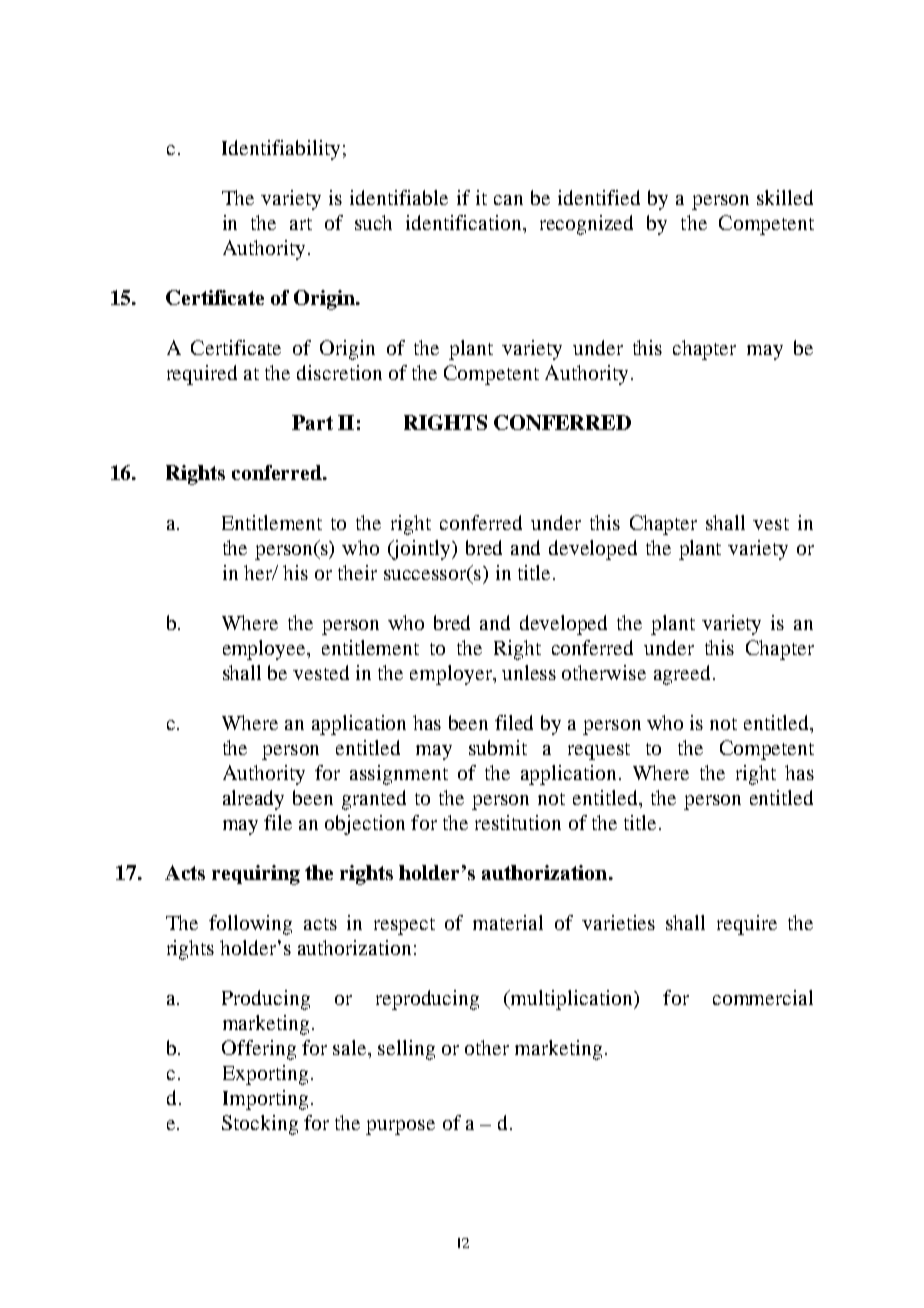 Image resolution: width=924 pixels, height=1308 pixels. I want to click on varieties, so click(618, 922).
